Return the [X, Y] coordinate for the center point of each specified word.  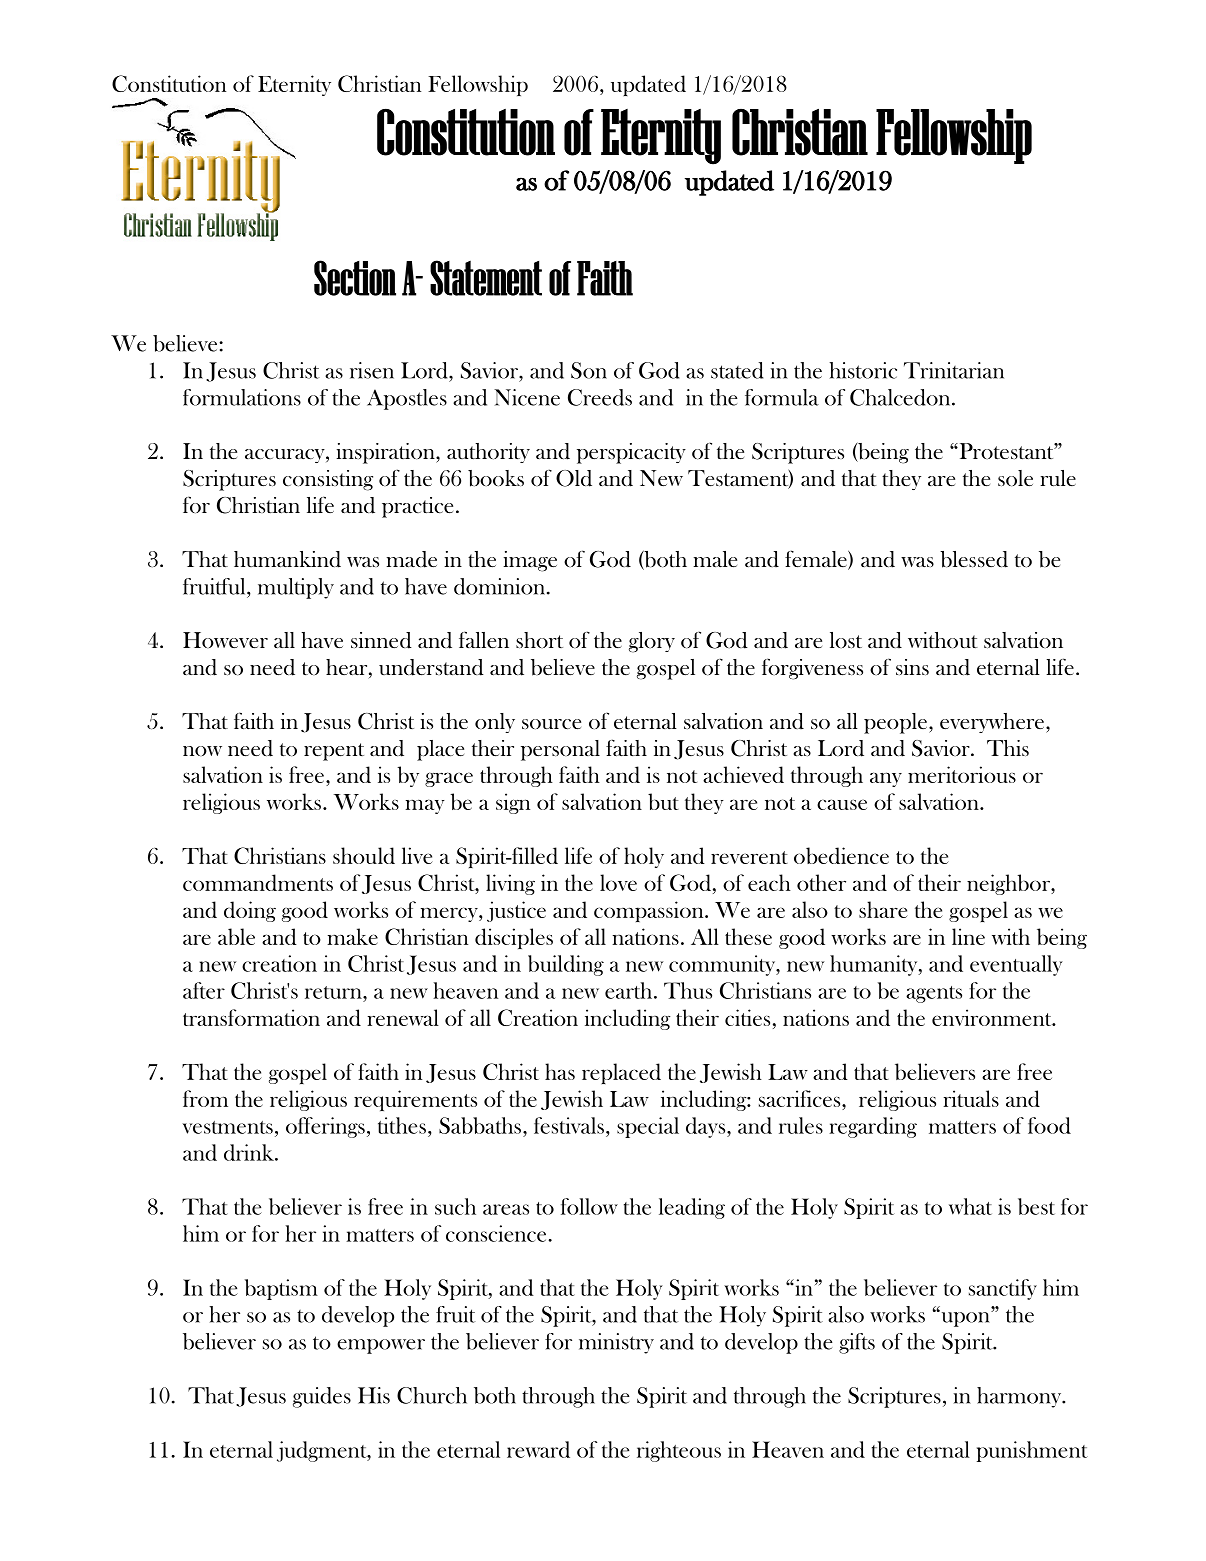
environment [993, 1017]
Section [355, 278]
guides [322, 1397]
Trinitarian [954, 370]
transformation [251, 1017]
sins [912, 667]
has [560, 1071]
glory [652, 642]
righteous [679, 1451]
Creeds [600, 397]
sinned [381, 640]
